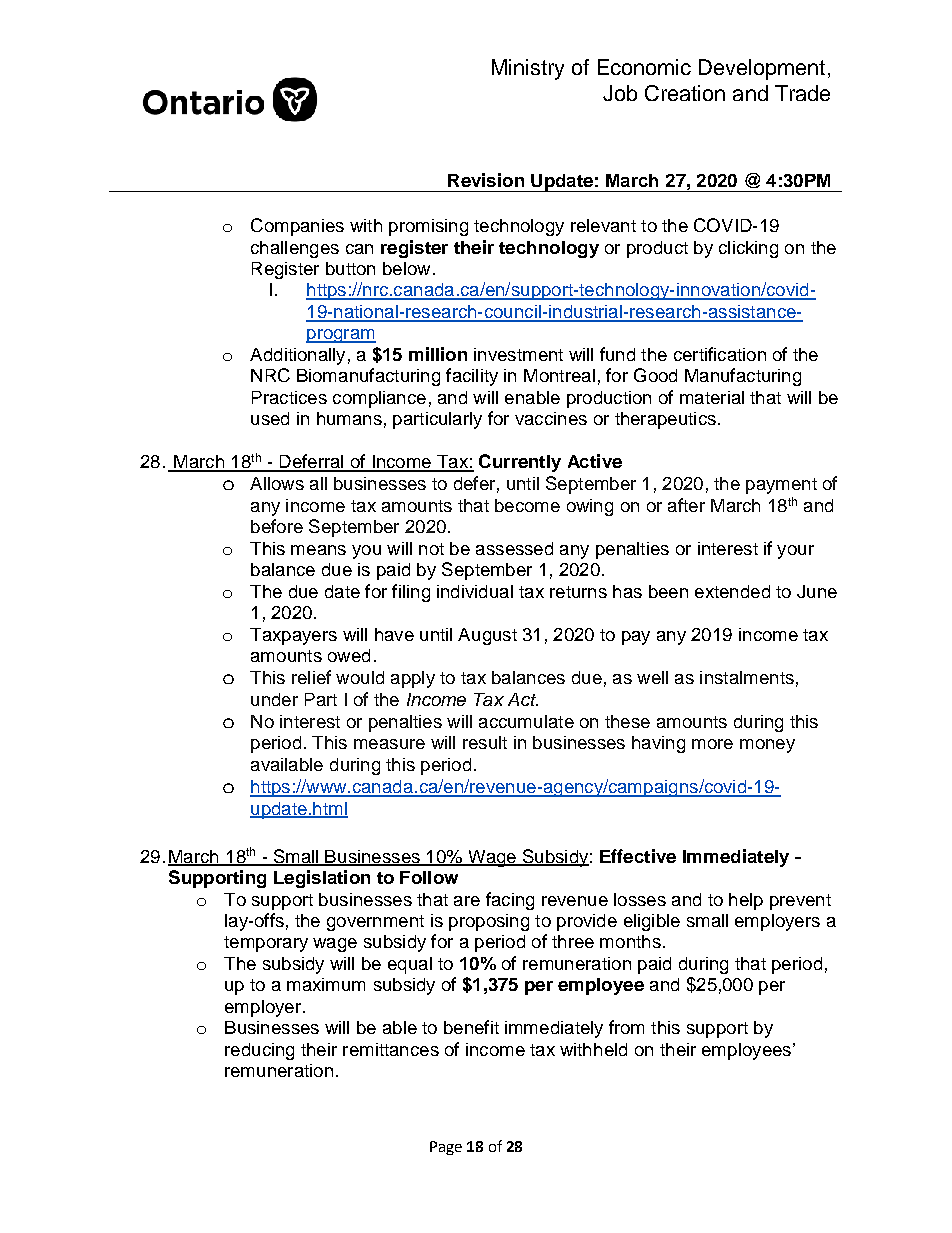 The image size is (952, 1233). Describe the element at coordinates (578, 592) in the document. I see `returns` at that location.
